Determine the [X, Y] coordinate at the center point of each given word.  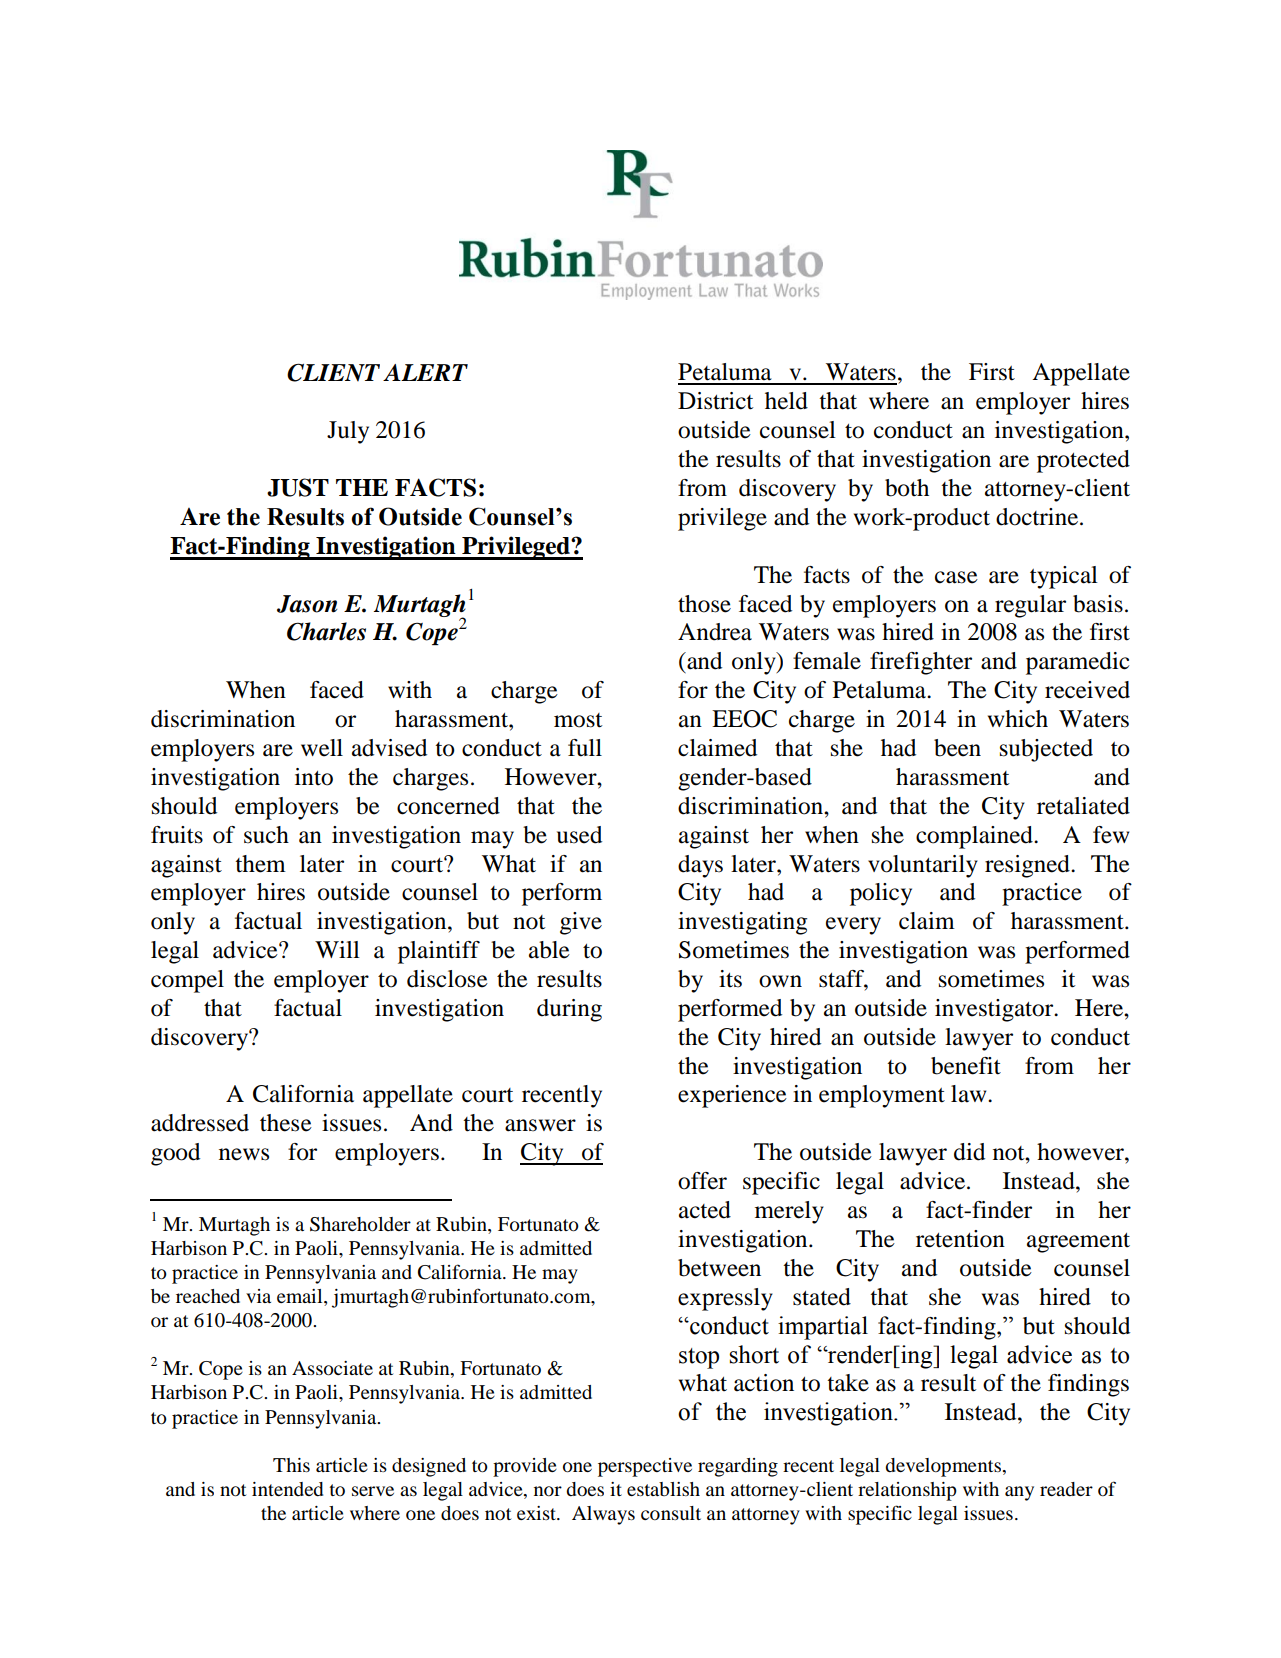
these [286, 1123]
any [1019, 1493]
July [348, 432]
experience [732, 1096]
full [585, 748]
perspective [645, 1467]
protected [1083, 461]
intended [287, 1489]
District [716, 401]
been [957, 748]
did [969, 1152]
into [314, 777]
